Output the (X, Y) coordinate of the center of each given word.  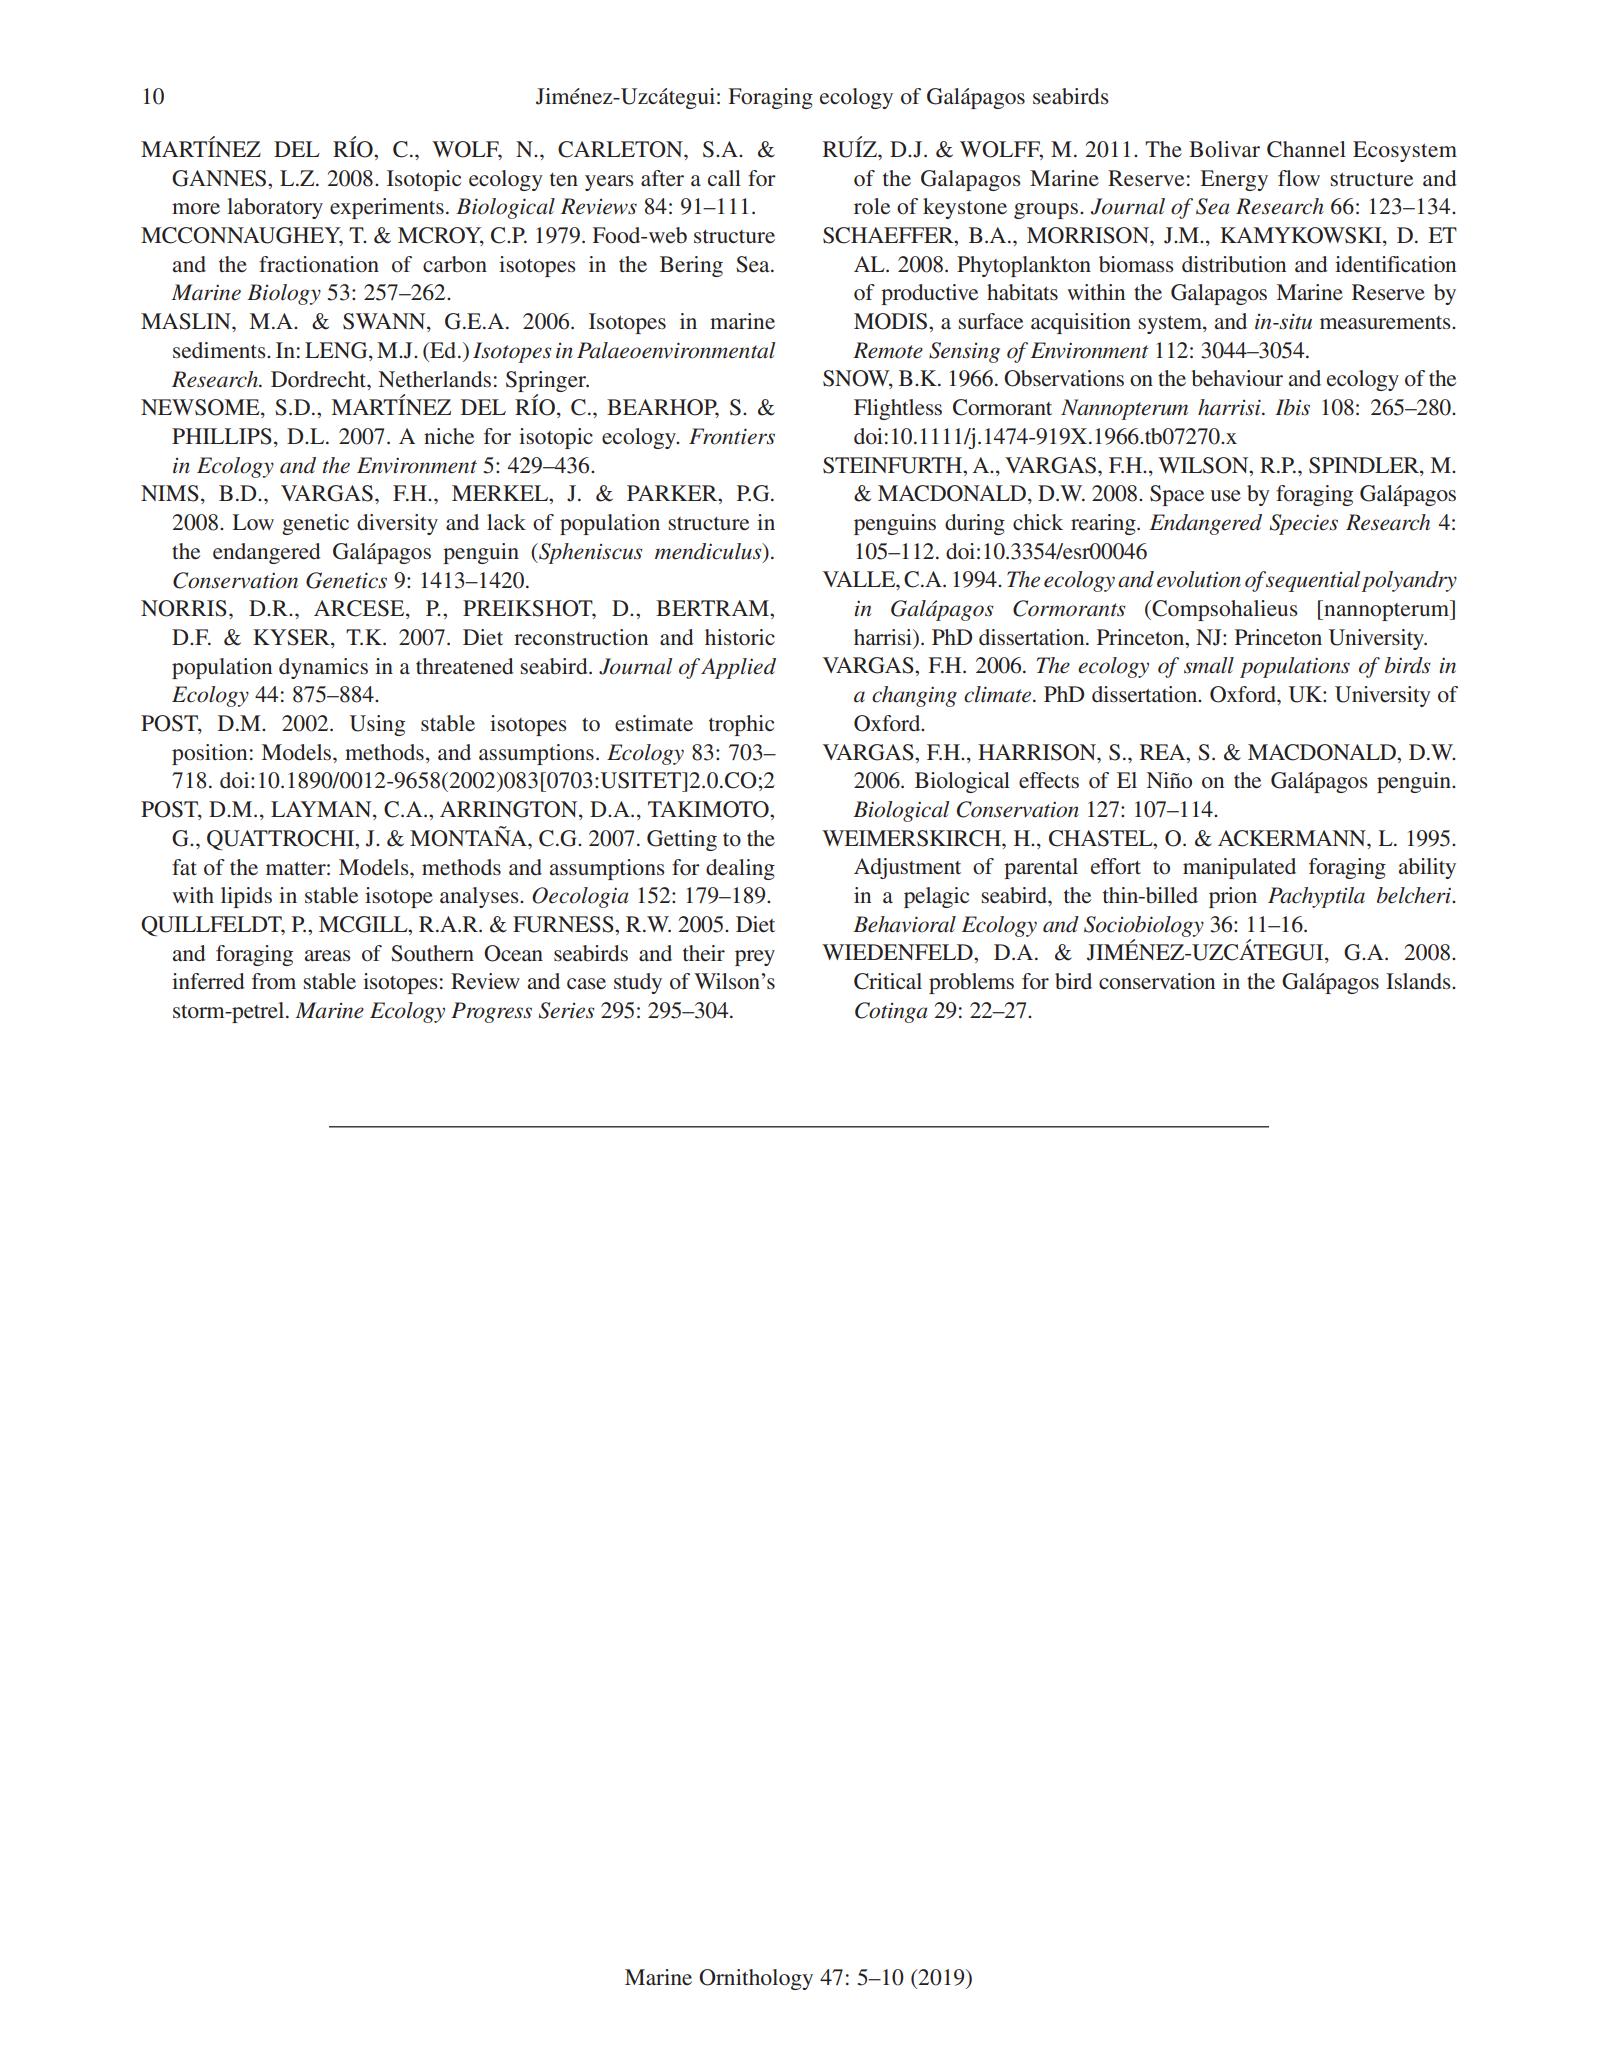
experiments (387, 208)
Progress (491, 1012)
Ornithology (756, 1979)
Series (566, 1010)
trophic (741, 725)
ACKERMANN (1293, 838)
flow (1299, 178)
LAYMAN (322, 810)
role (872, 206)
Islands (1419, 981)
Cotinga (891, 1012)
